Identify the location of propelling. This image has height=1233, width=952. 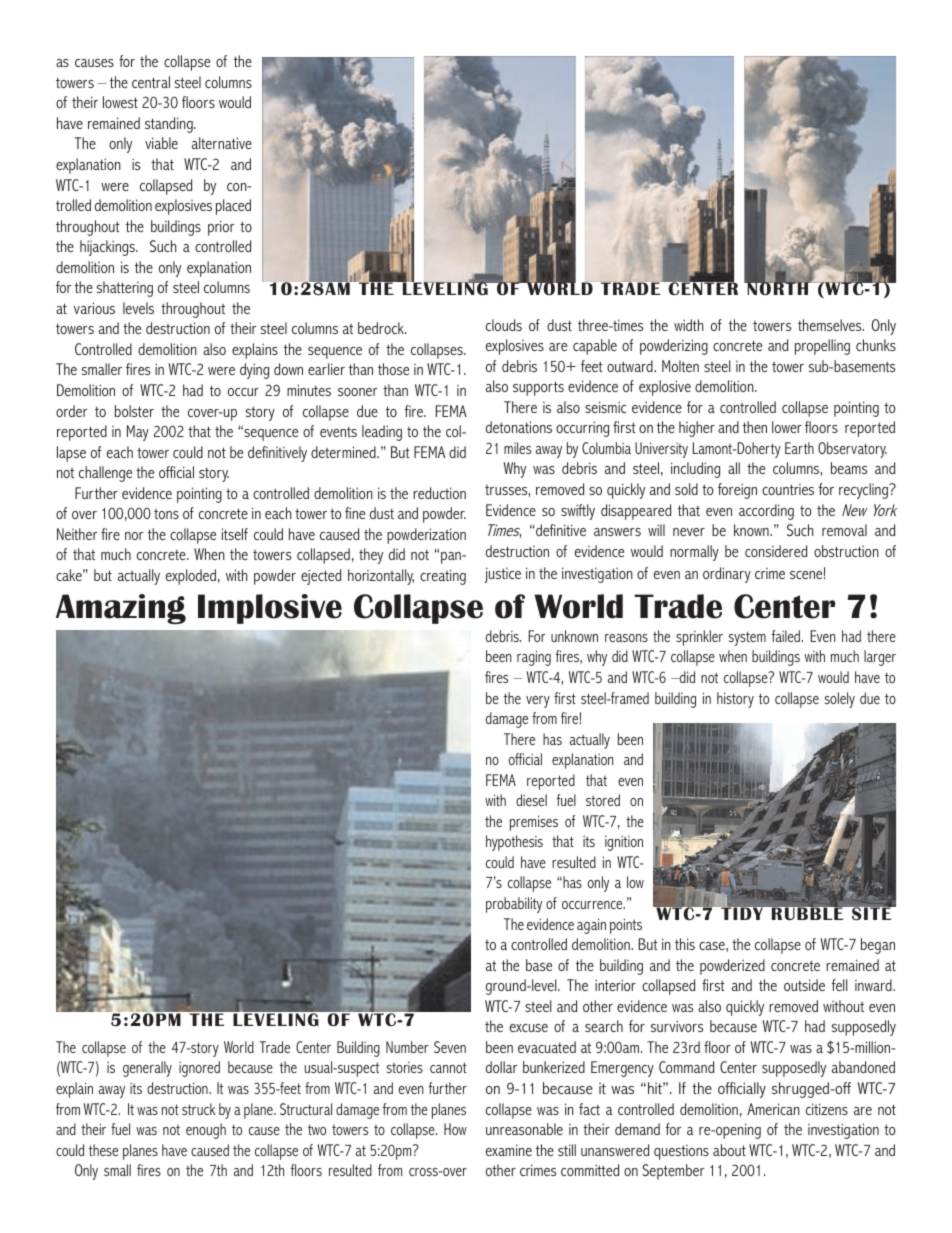
(822, 347).
